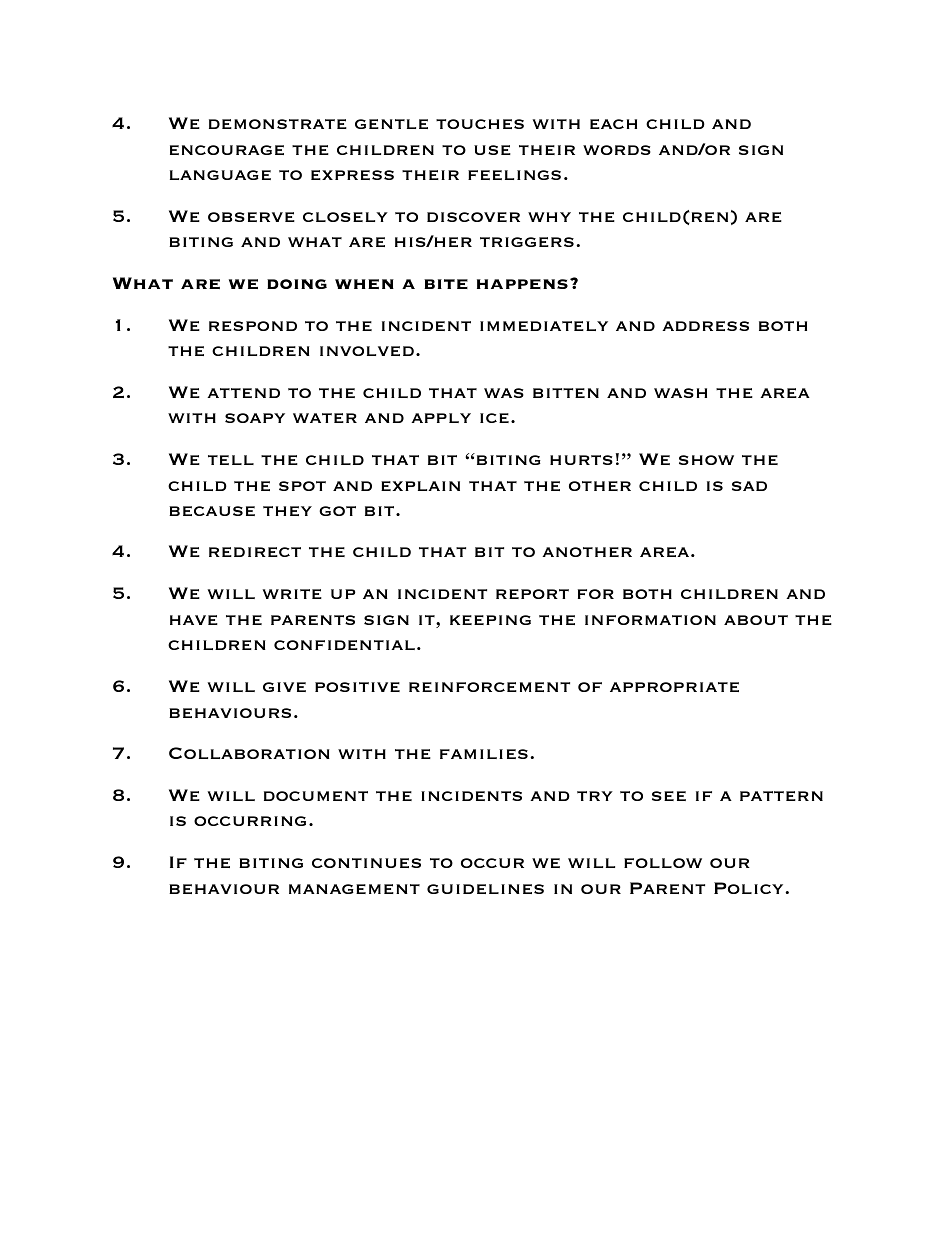  Describe the element at coordinates (354, 889) in the document. I see `management` at that location.
